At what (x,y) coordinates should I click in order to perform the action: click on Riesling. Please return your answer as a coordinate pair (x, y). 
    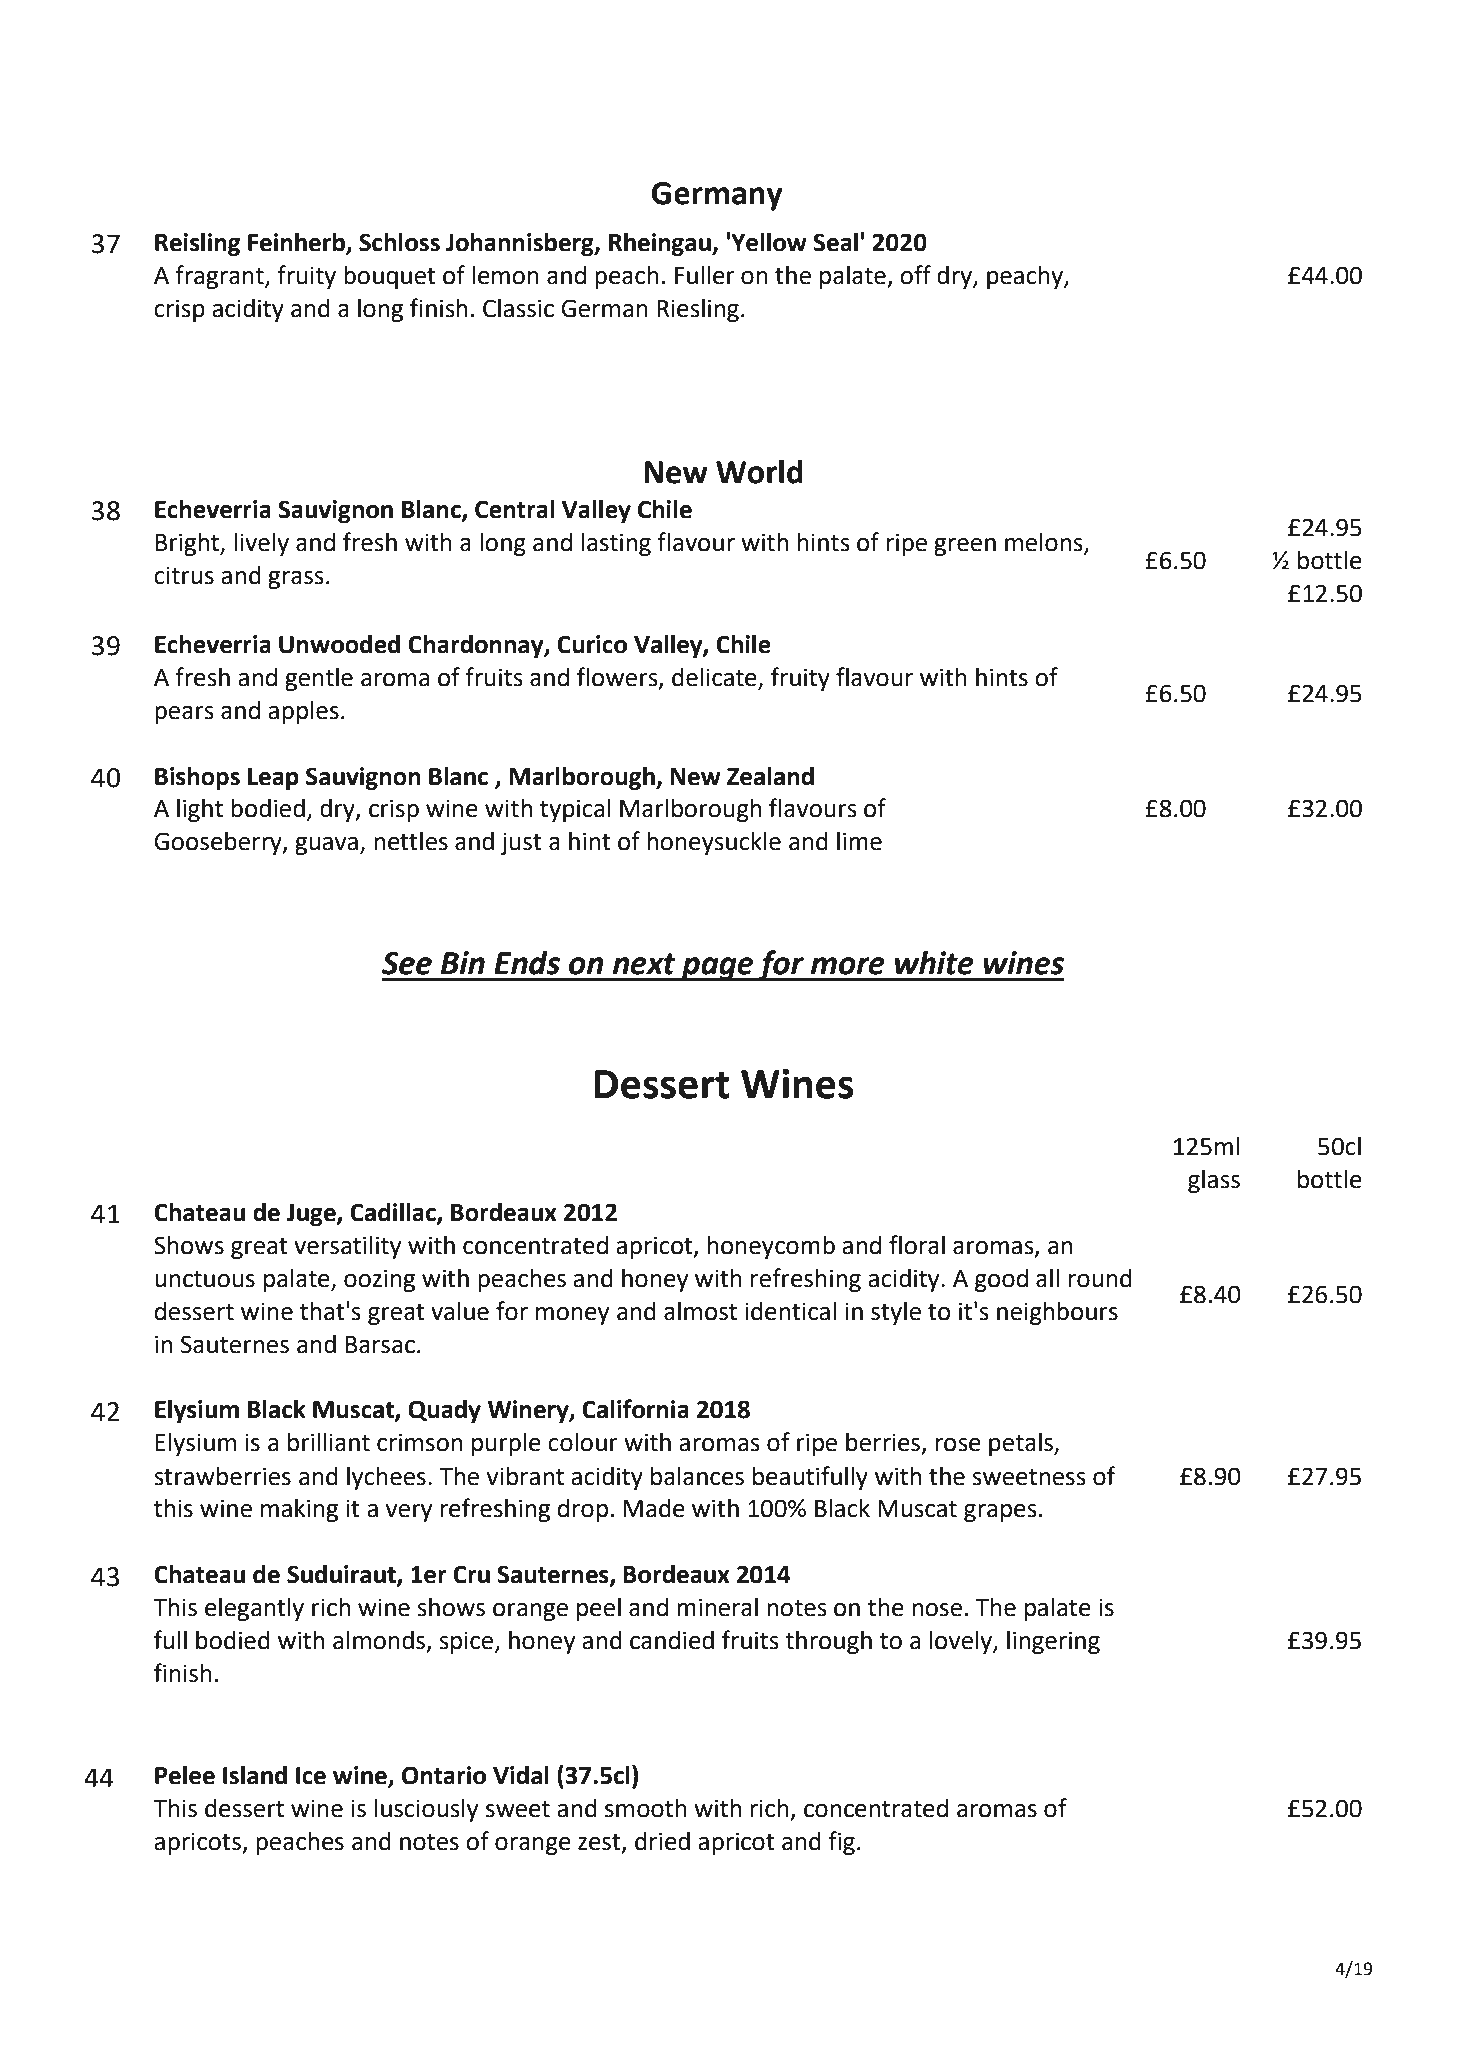
    Looking at the image, I should click on (698, 310).
